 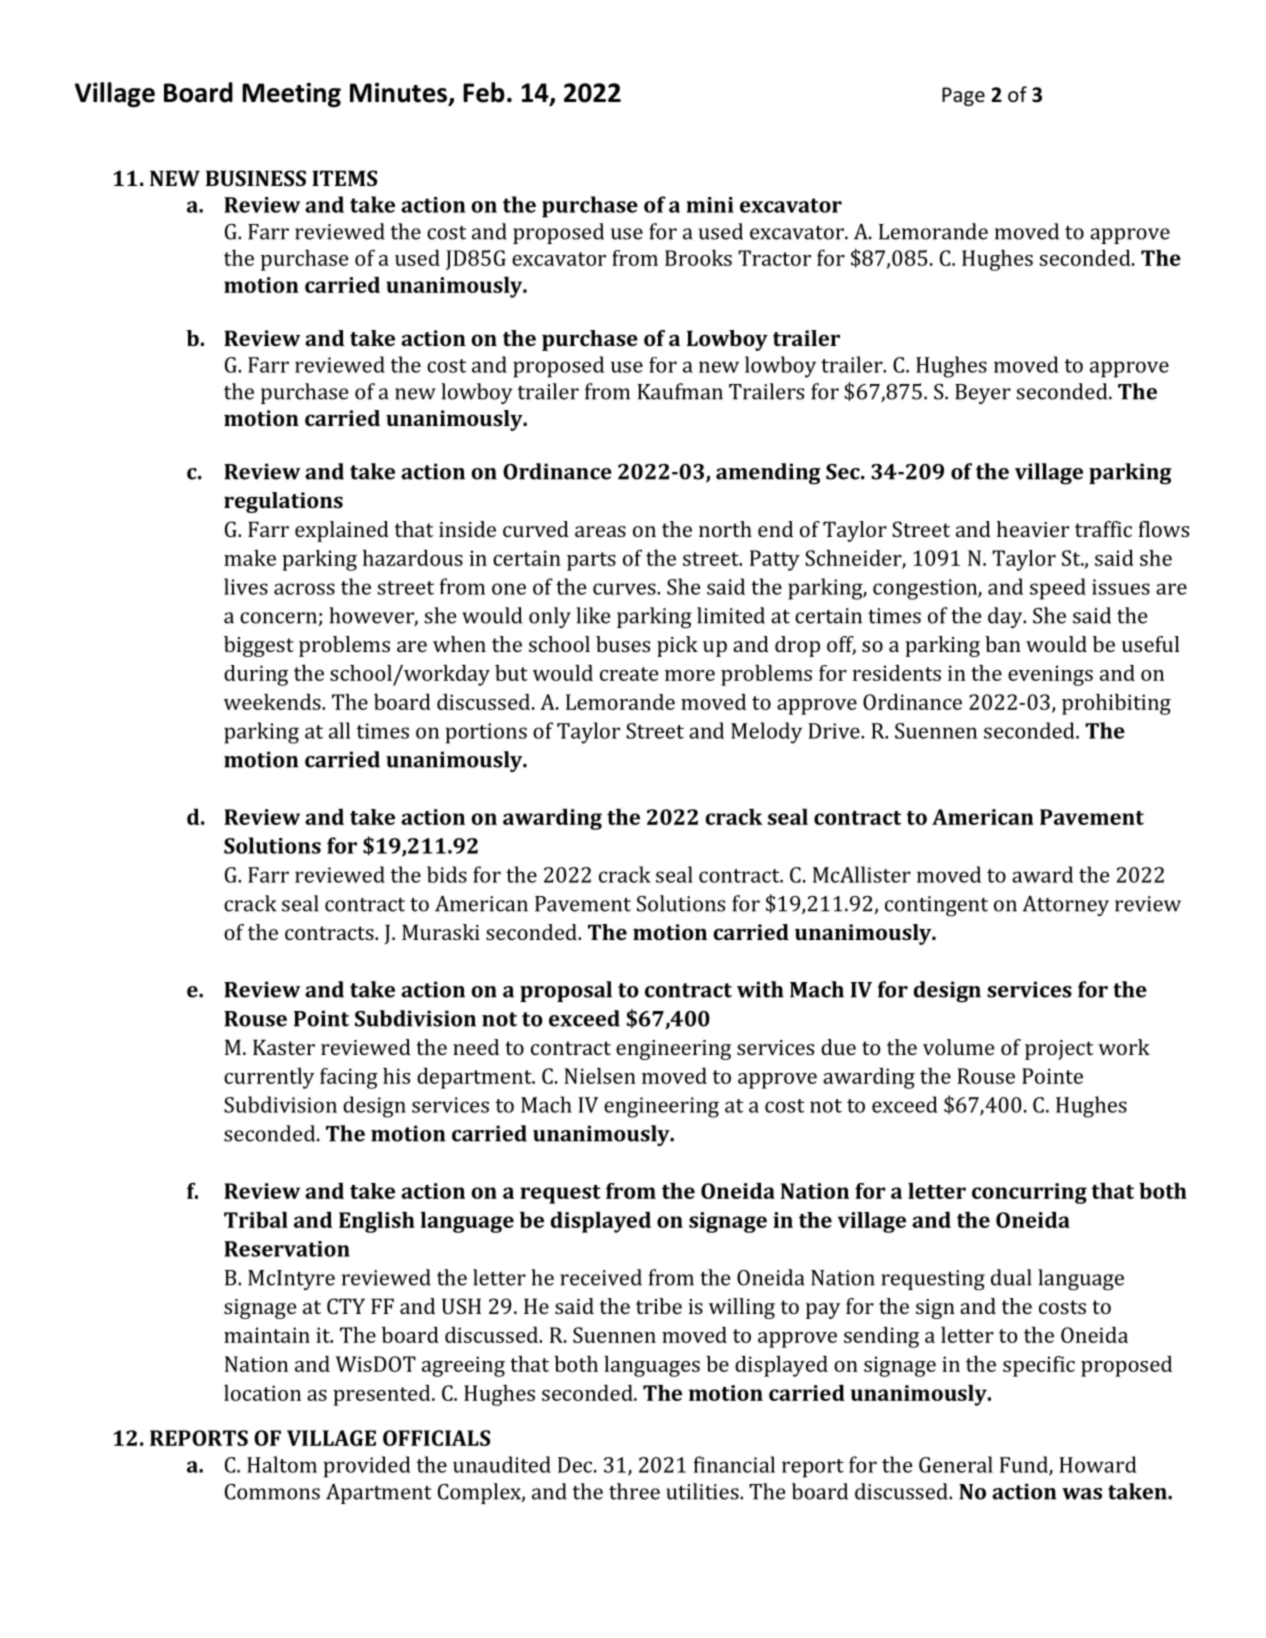 I want to click on Beyer, so click(x=983, y=394).
